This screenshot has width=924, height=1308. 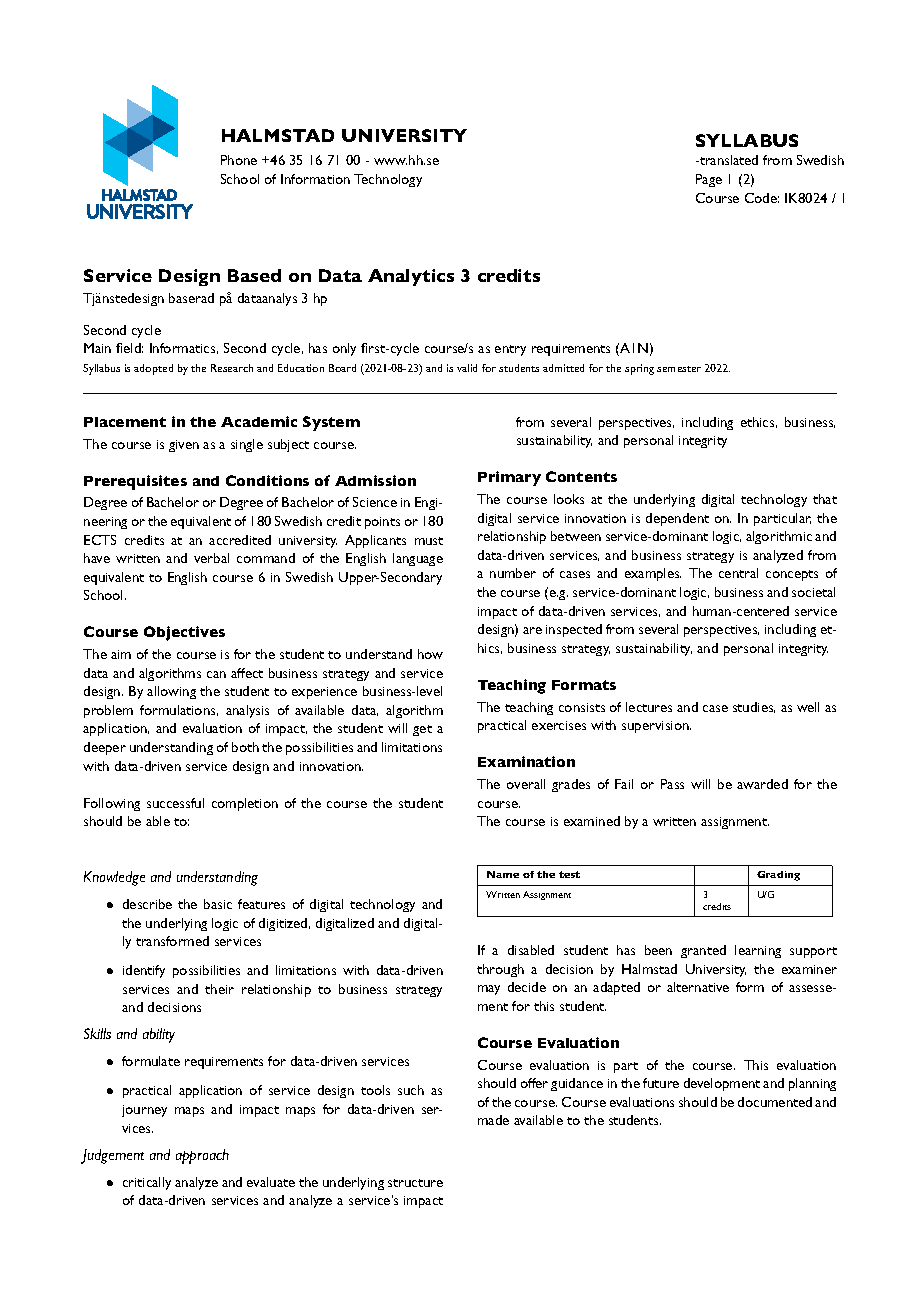 I want to click on successful, so click(x=175, y=803).
